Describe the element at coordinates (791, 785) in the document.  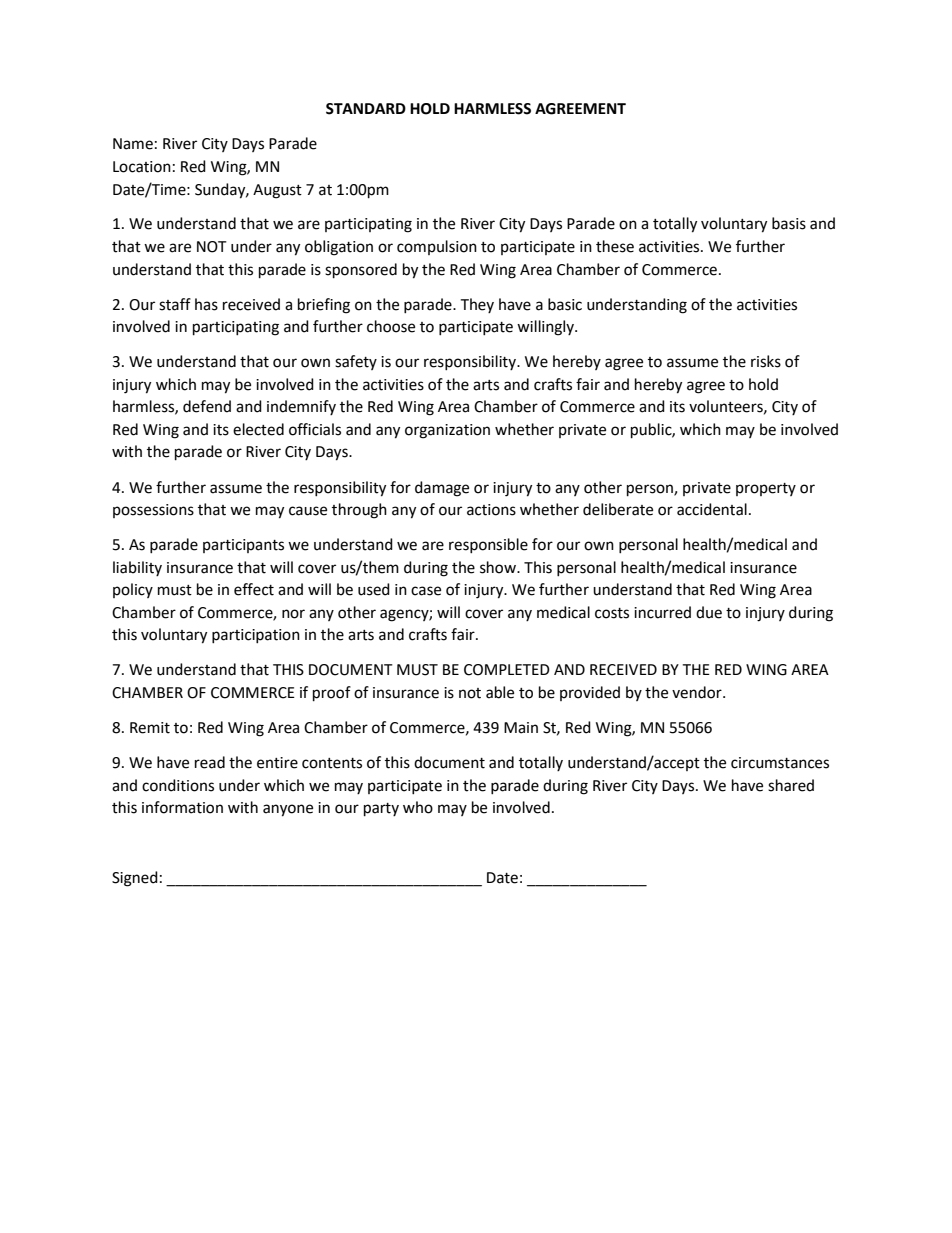
I see `shared` at that location.
